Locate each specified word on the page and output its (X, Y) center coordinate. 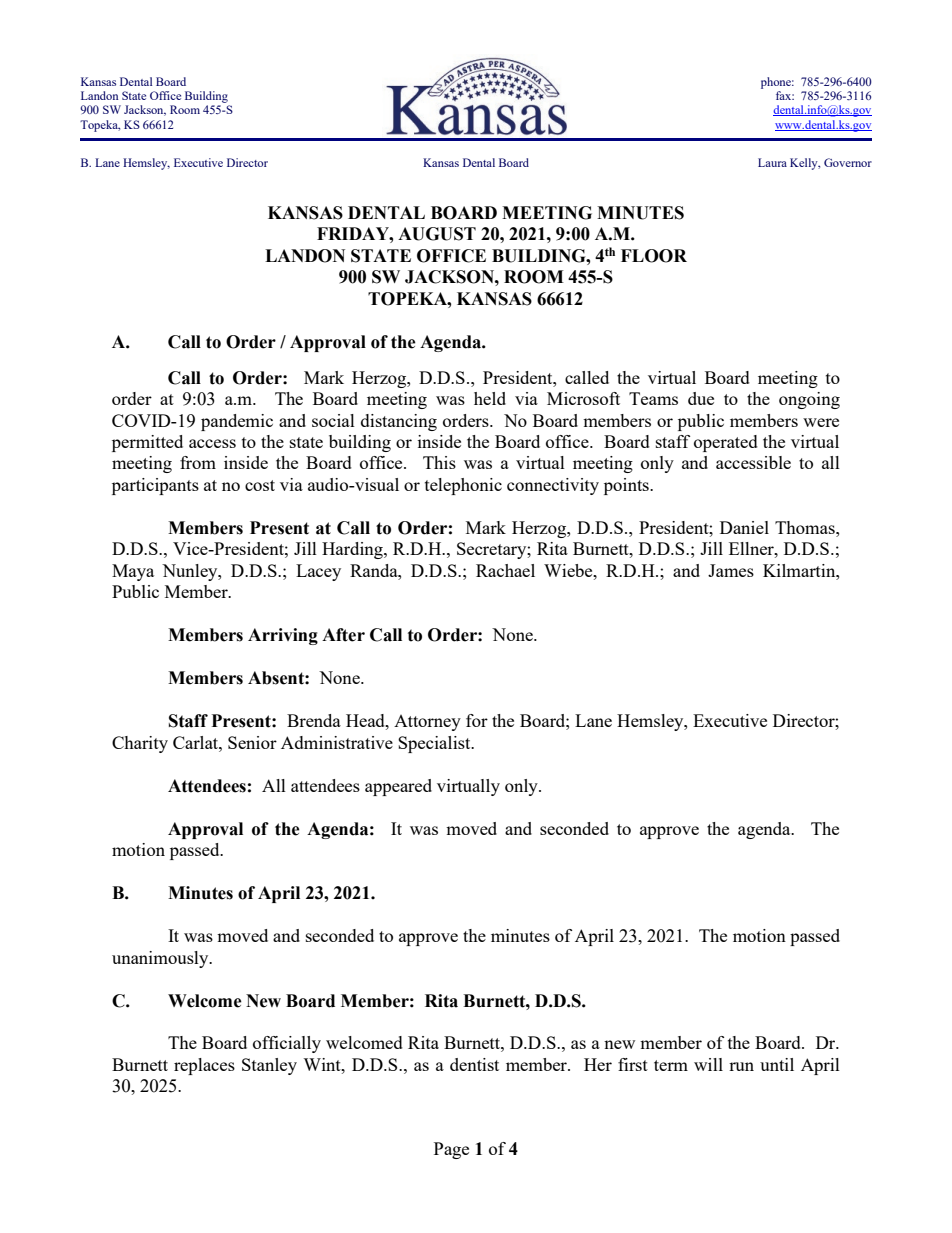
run (741, 1066)
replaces (204, 1066)
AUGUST (437, 234)
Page (451, 1150)
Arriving (283, 636)
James (731, 570)
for (477, 720)
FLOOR (654, 256)
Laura (772, 162)
